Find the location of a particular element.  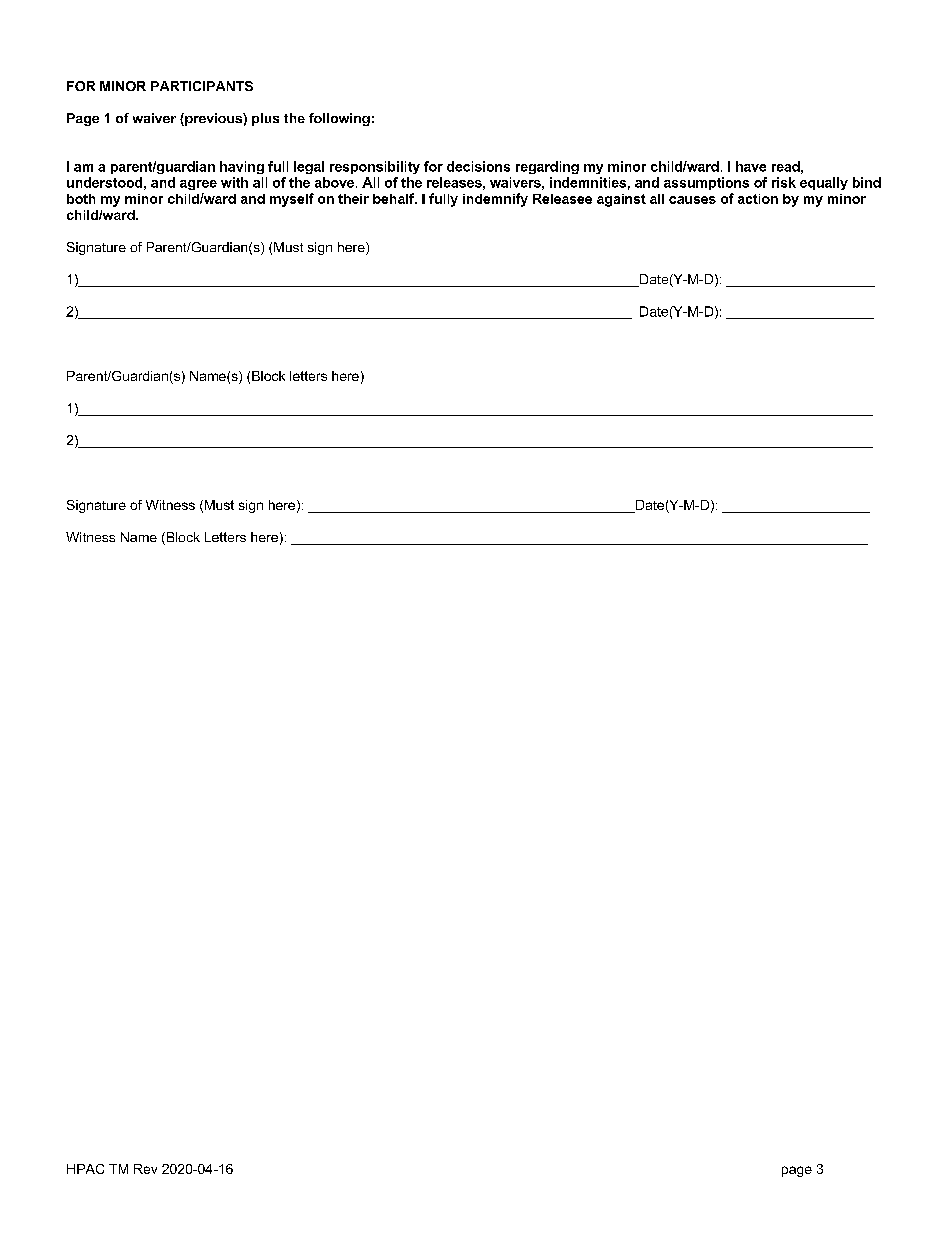

legal is located at coordinates (309, 167).
